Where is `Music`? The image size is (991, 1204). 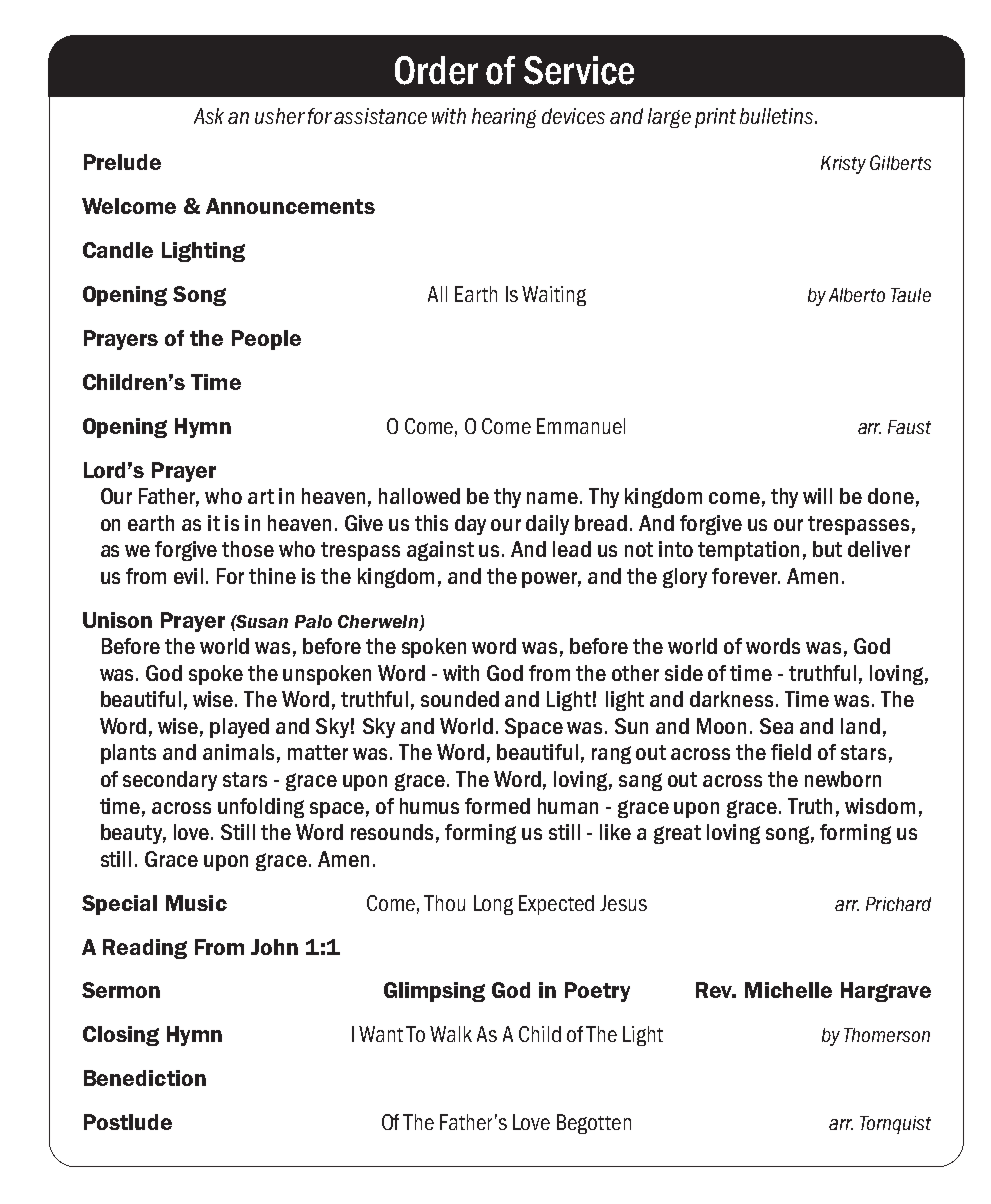
Music is located at coordinates (196, 903).
